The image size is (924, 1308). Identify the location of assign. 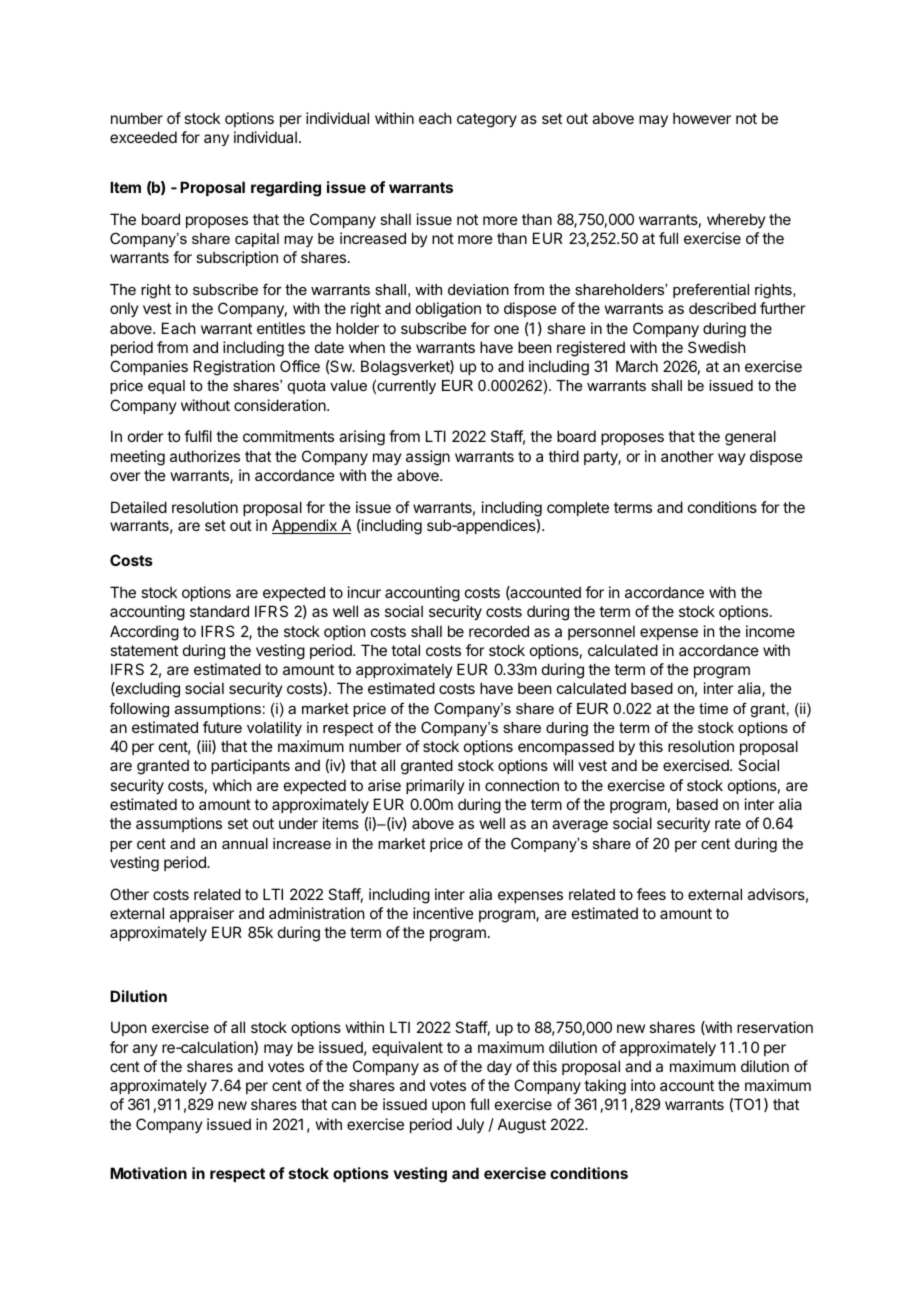
(428, 458).
